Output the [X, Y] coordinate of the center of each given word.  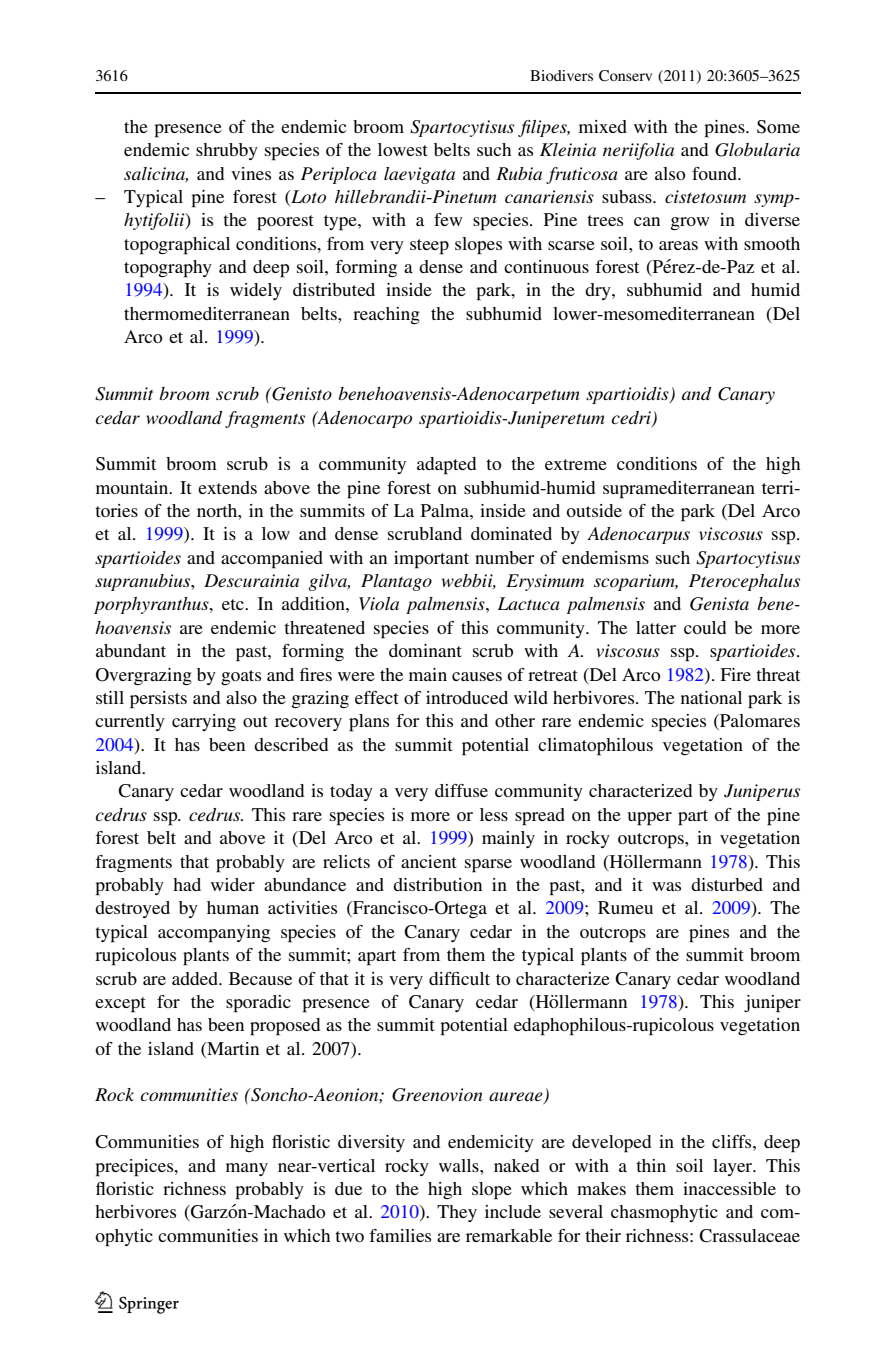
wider [233, 884]
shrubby [227, 151]
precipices [135, 1168]
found [715, 173]
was [666, 886]
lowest [403, 149]
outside [594, 510]
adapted [446, 466]
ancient [429, 861]
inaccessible [729, 1188]
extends [227, 487]
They [457, 1213]
